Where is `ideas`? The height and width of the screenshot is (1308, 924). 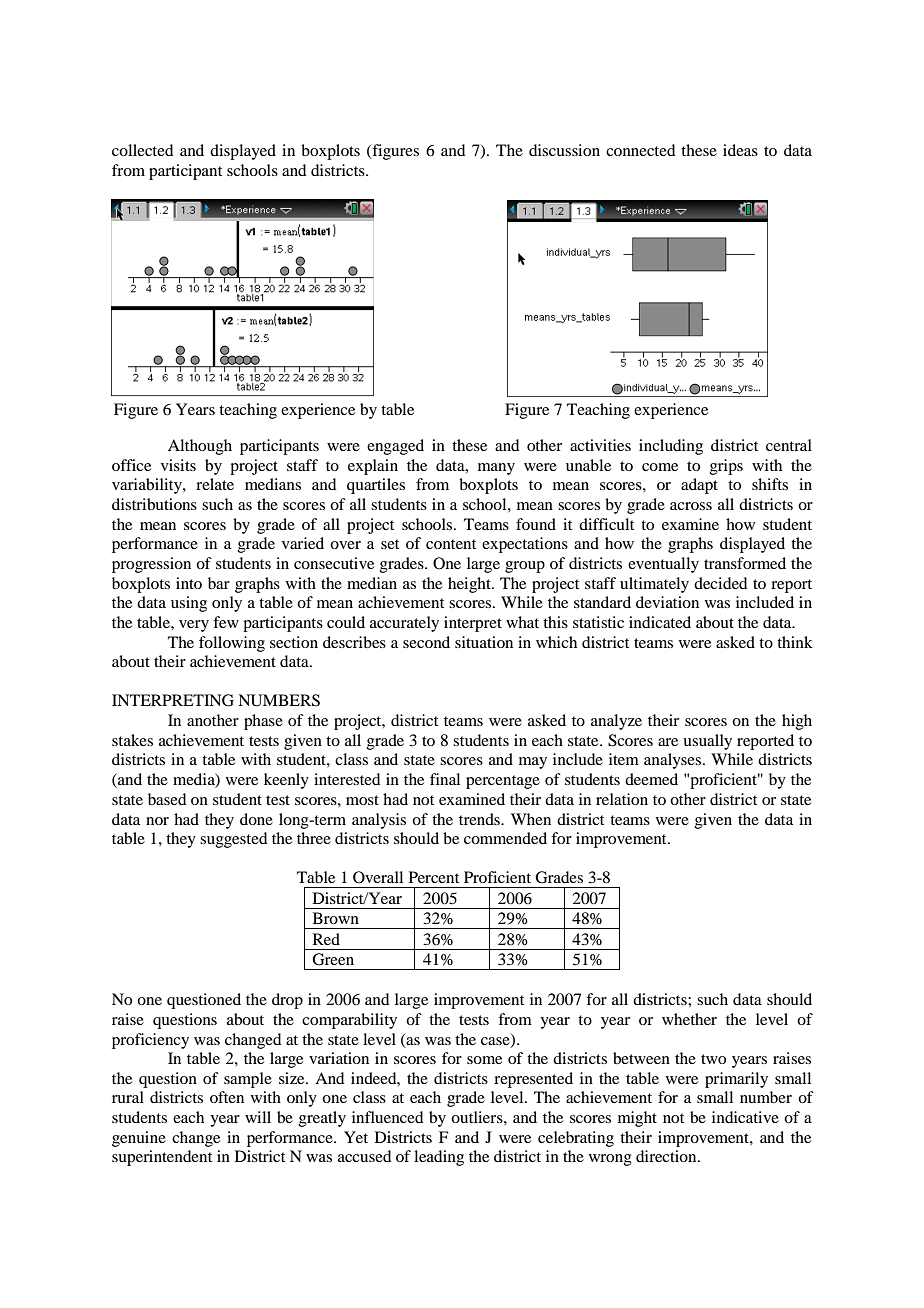
ideas is located at coordinates (740, 150).
